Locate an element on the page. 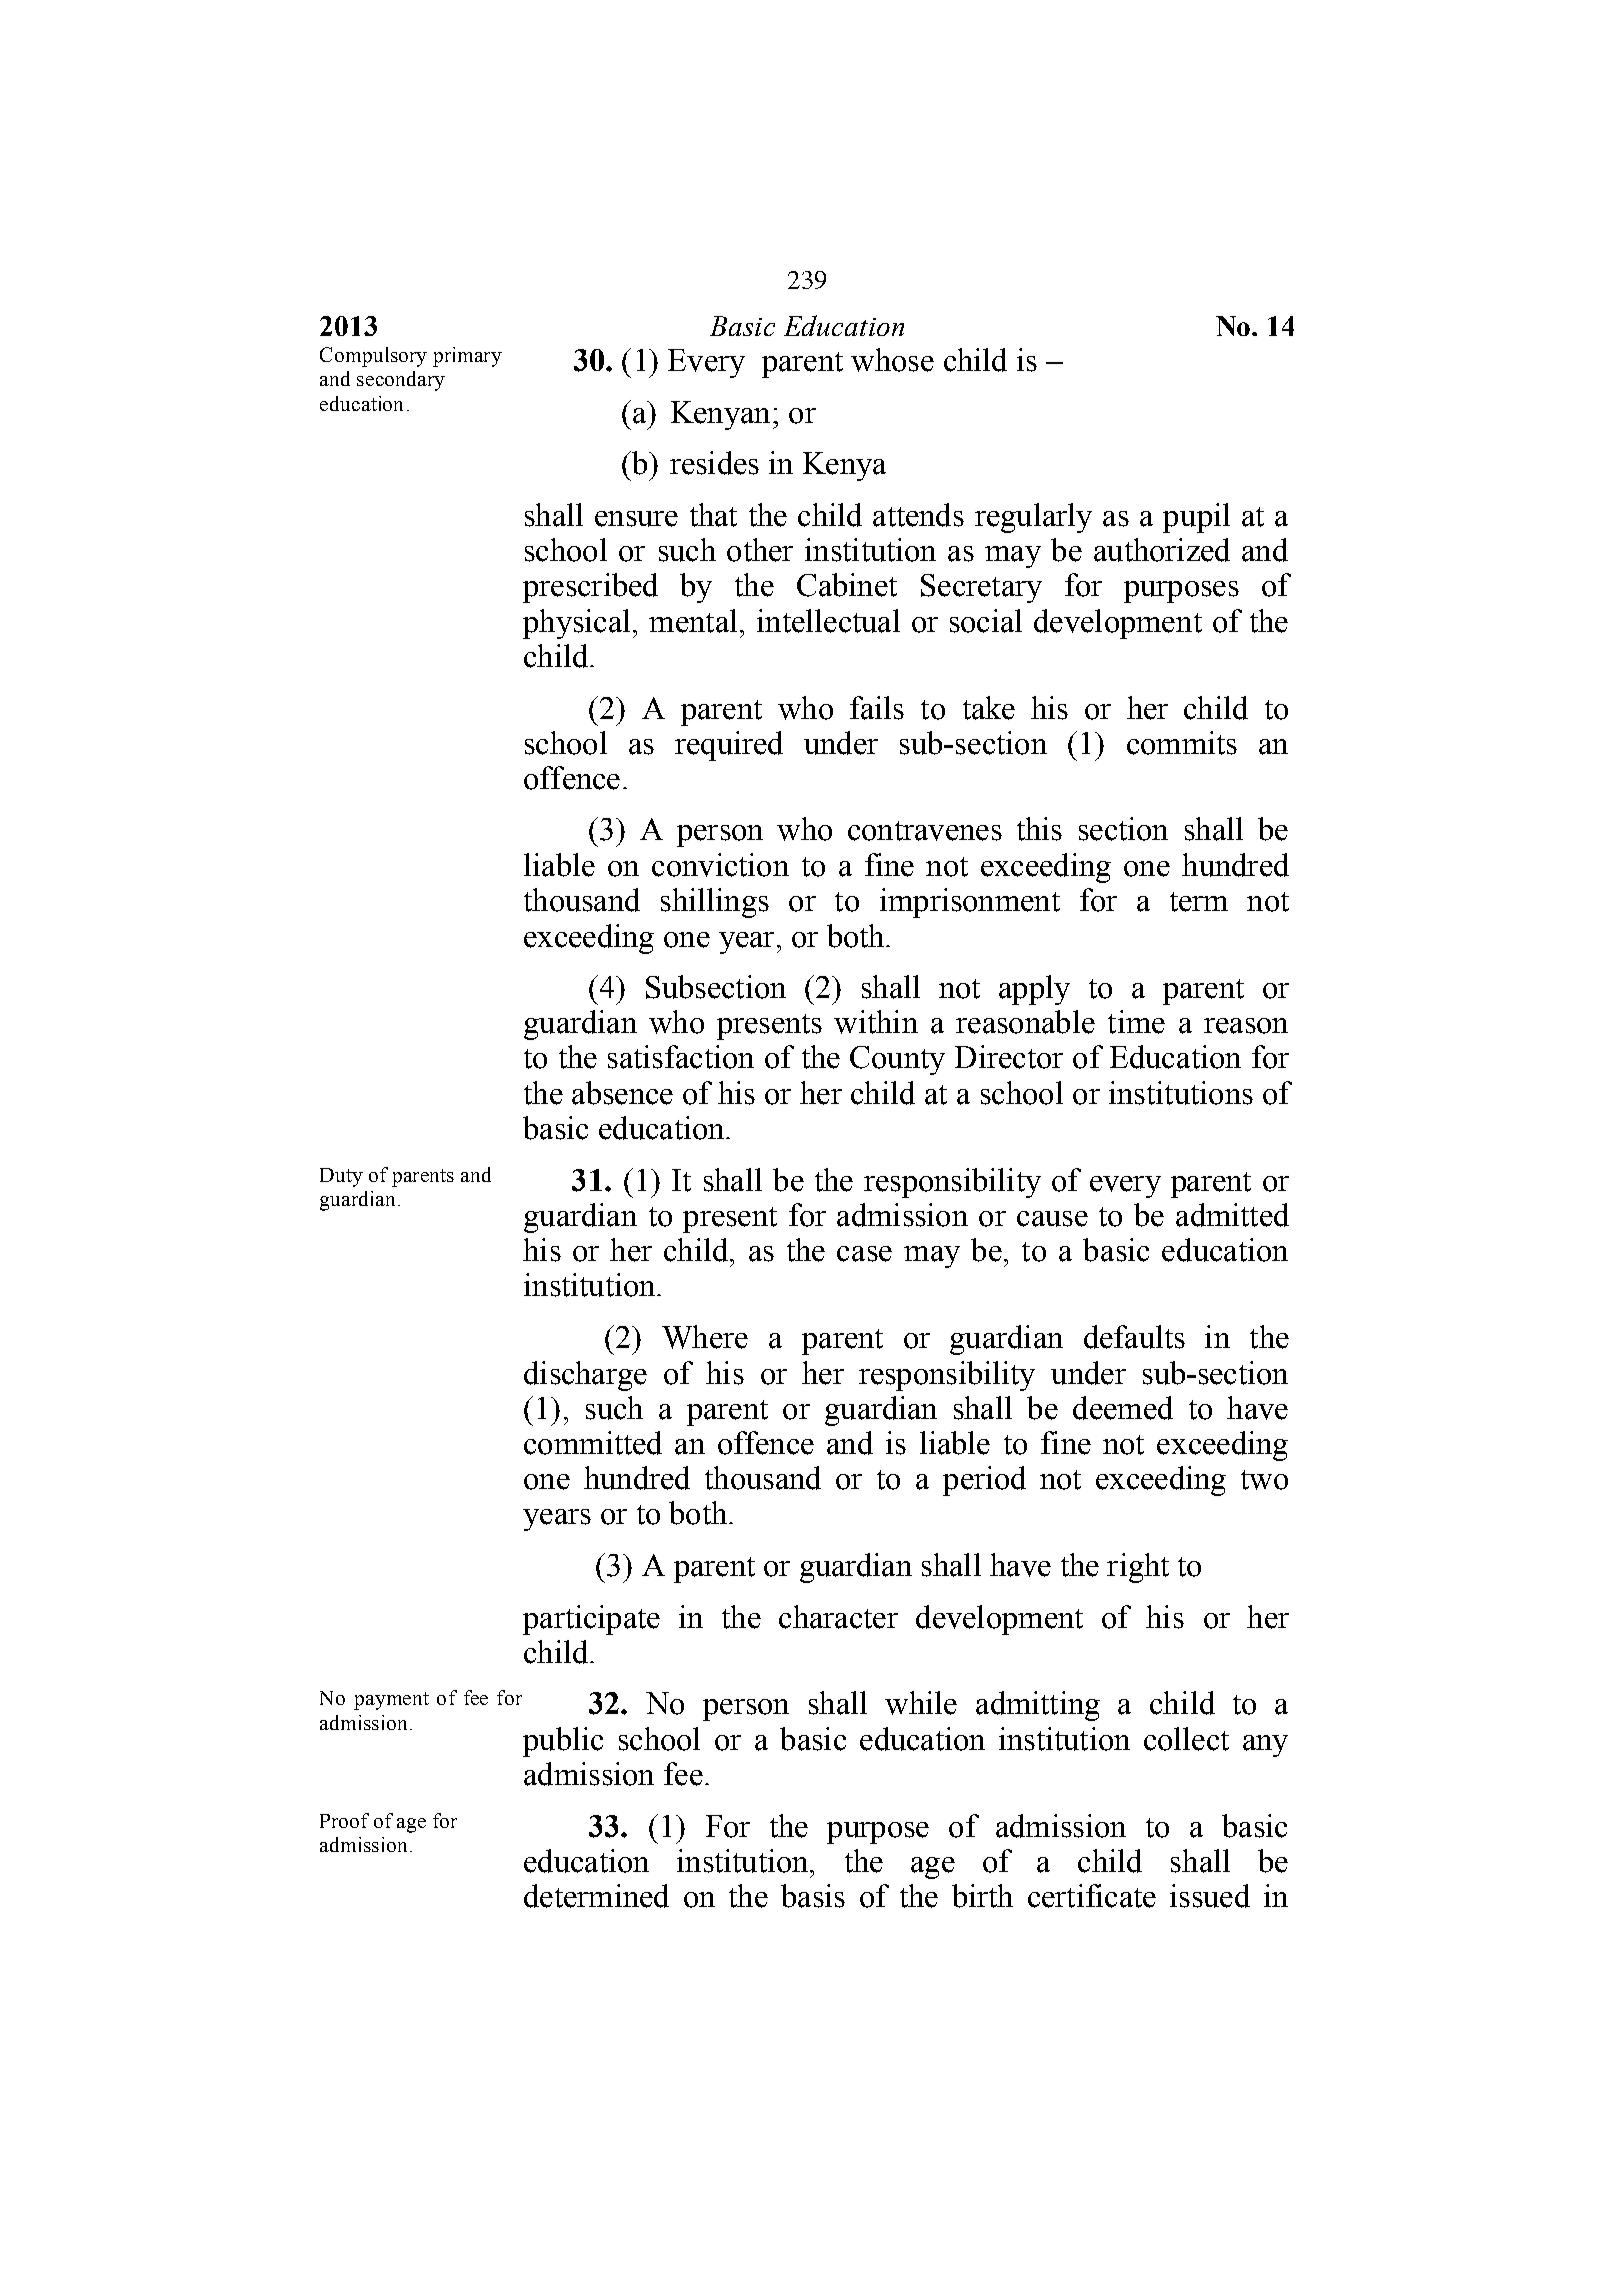 This document has width=1615, height=2285. commits is located at coordinates (1182, 743).
